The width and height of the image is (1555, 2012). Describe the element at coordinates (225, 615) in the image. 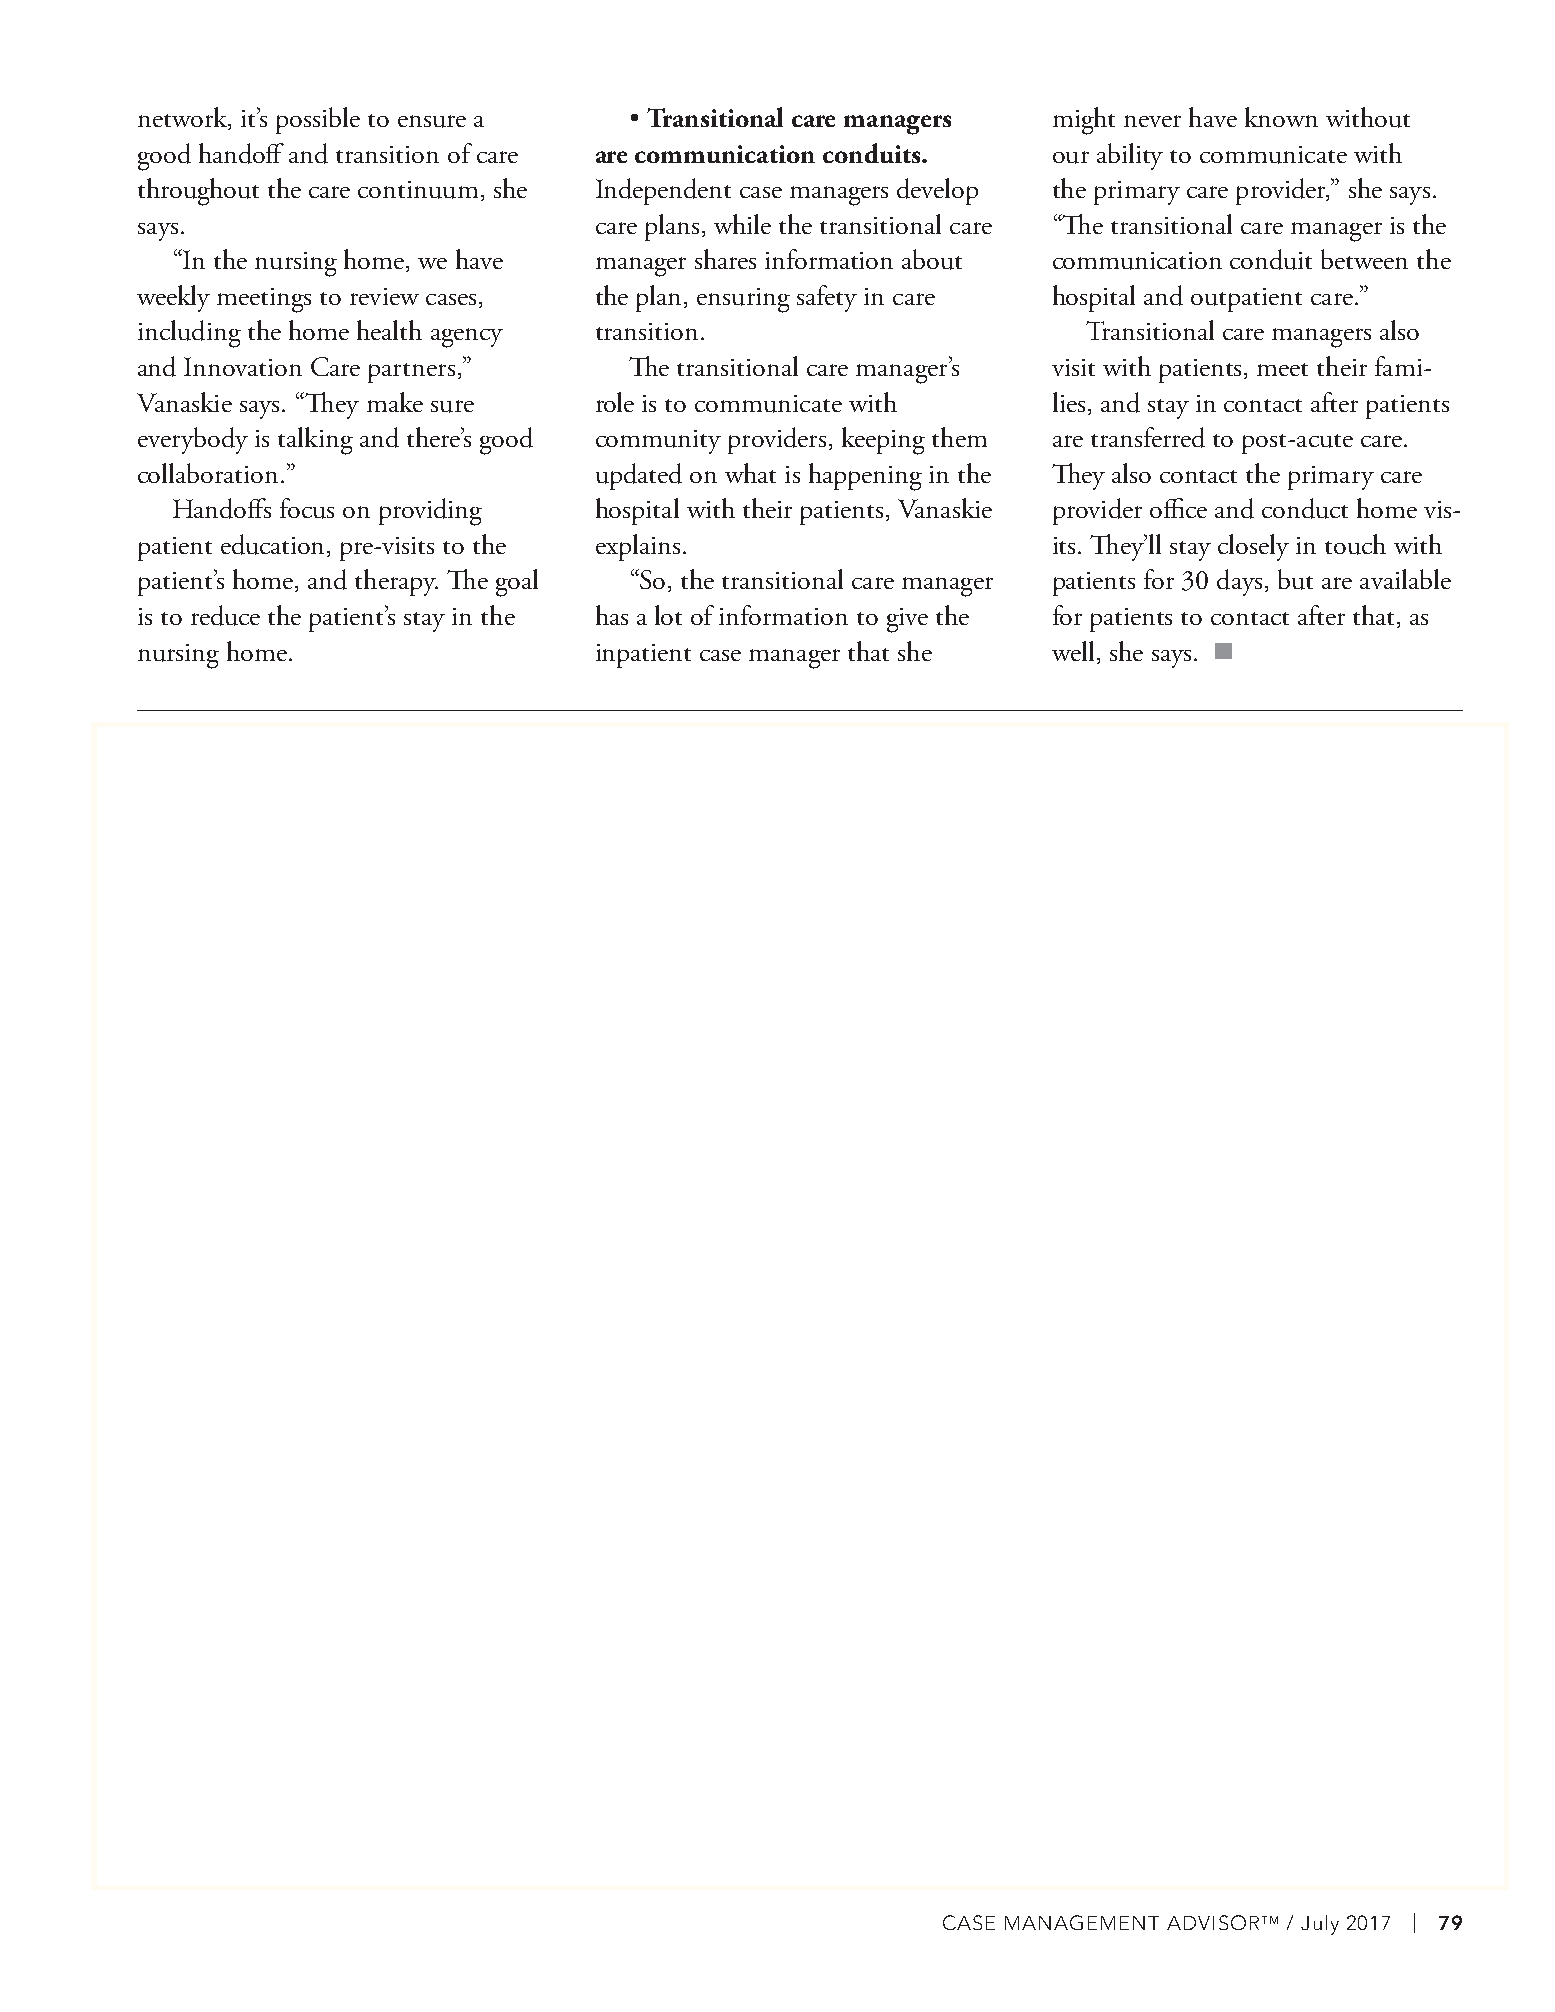

I see `reduce` at that location.
